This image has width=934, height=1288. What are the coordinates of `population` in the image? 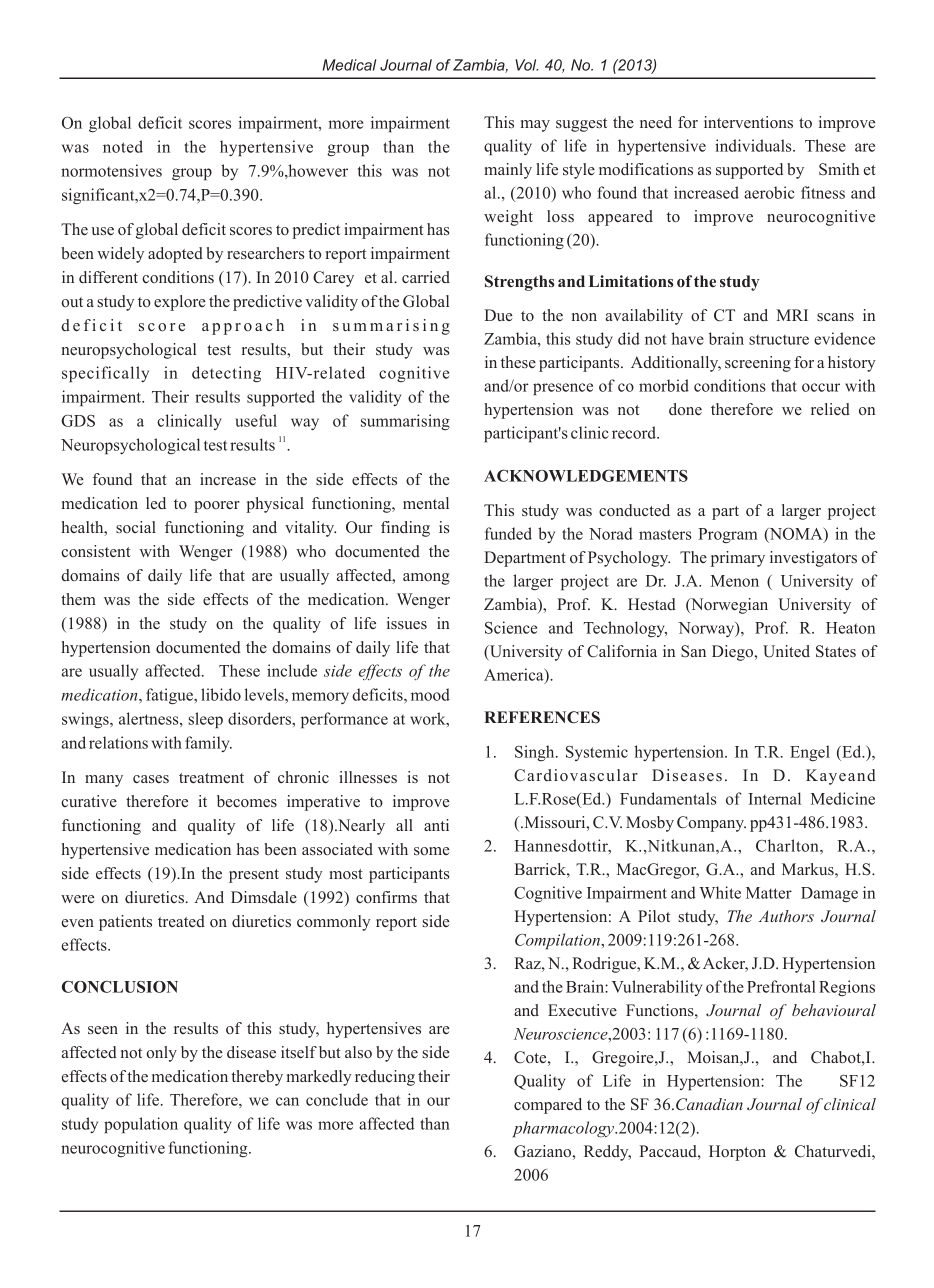 It's located at (141, 1125).
